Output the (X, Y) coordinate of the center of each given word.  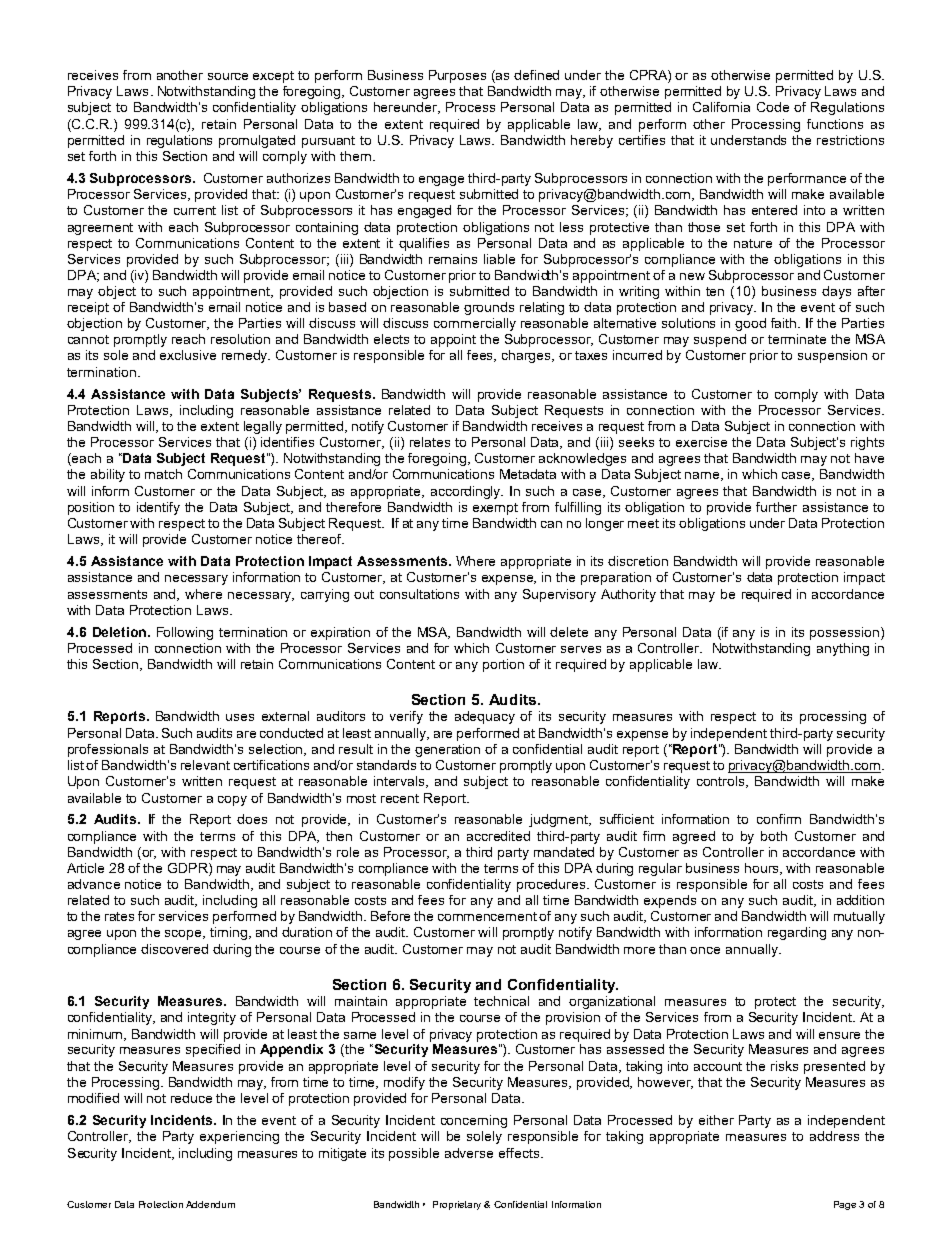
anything (843, 649)
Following (185, 633)
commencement (489, 916)
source (228, 76)
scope (185, 935)
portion (503, 665)
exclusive (188, 355)
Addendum (210, 1204)
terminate (797, 339)
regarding (797, 933)
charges (528, 356)
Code (773, 107)
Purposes (457, 76)
